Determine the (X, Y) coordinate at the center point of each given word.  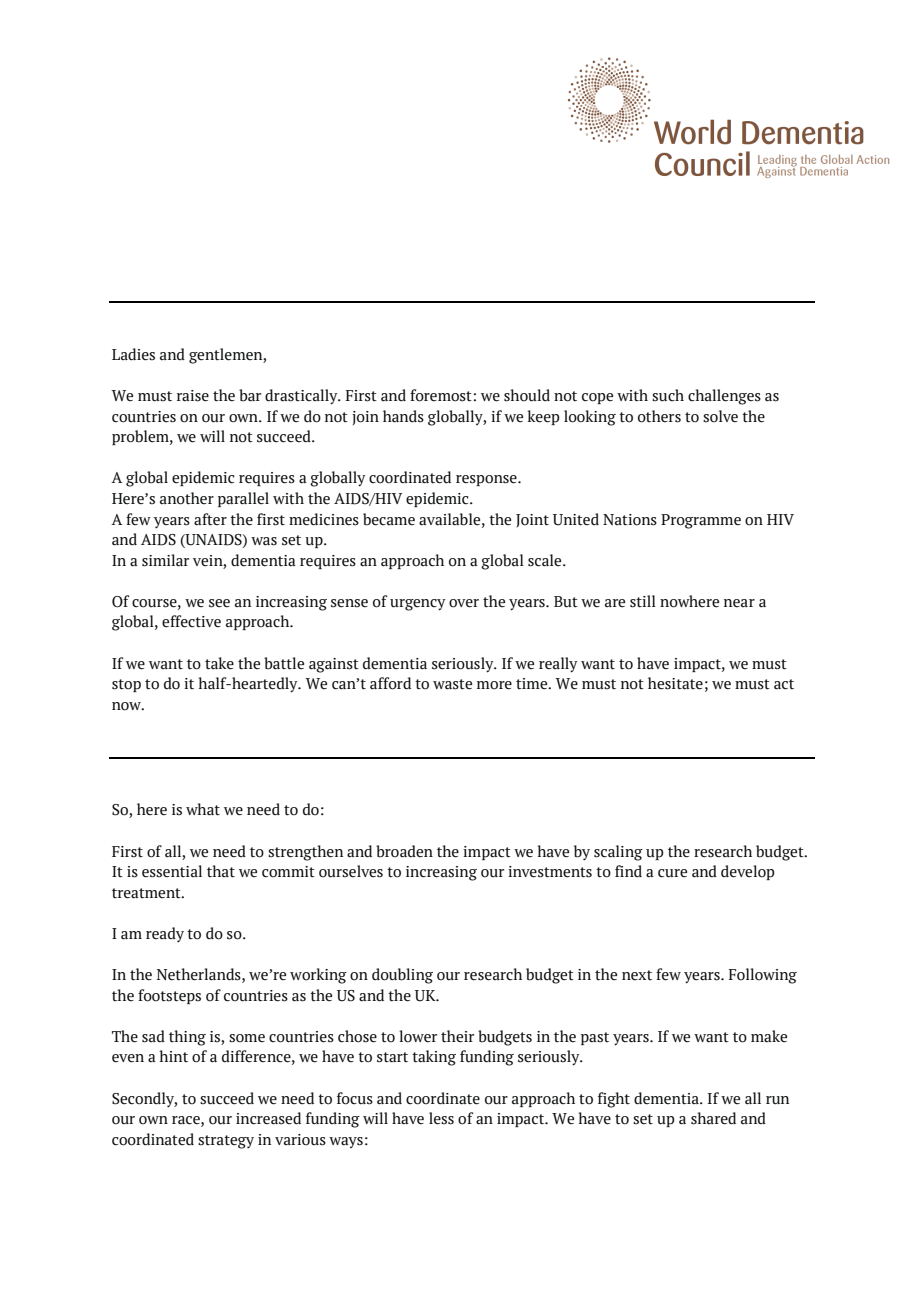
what (203, 809)
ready (165, 934)
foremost (442, 395)
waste (452, 684)
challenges (724, 397)
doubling (402, 976)
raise (193, 396)
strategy (226, 1142)
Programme (701, 521)
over (464, 603)
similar (165, 560)
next (637, 975)
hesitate (675, 683)
